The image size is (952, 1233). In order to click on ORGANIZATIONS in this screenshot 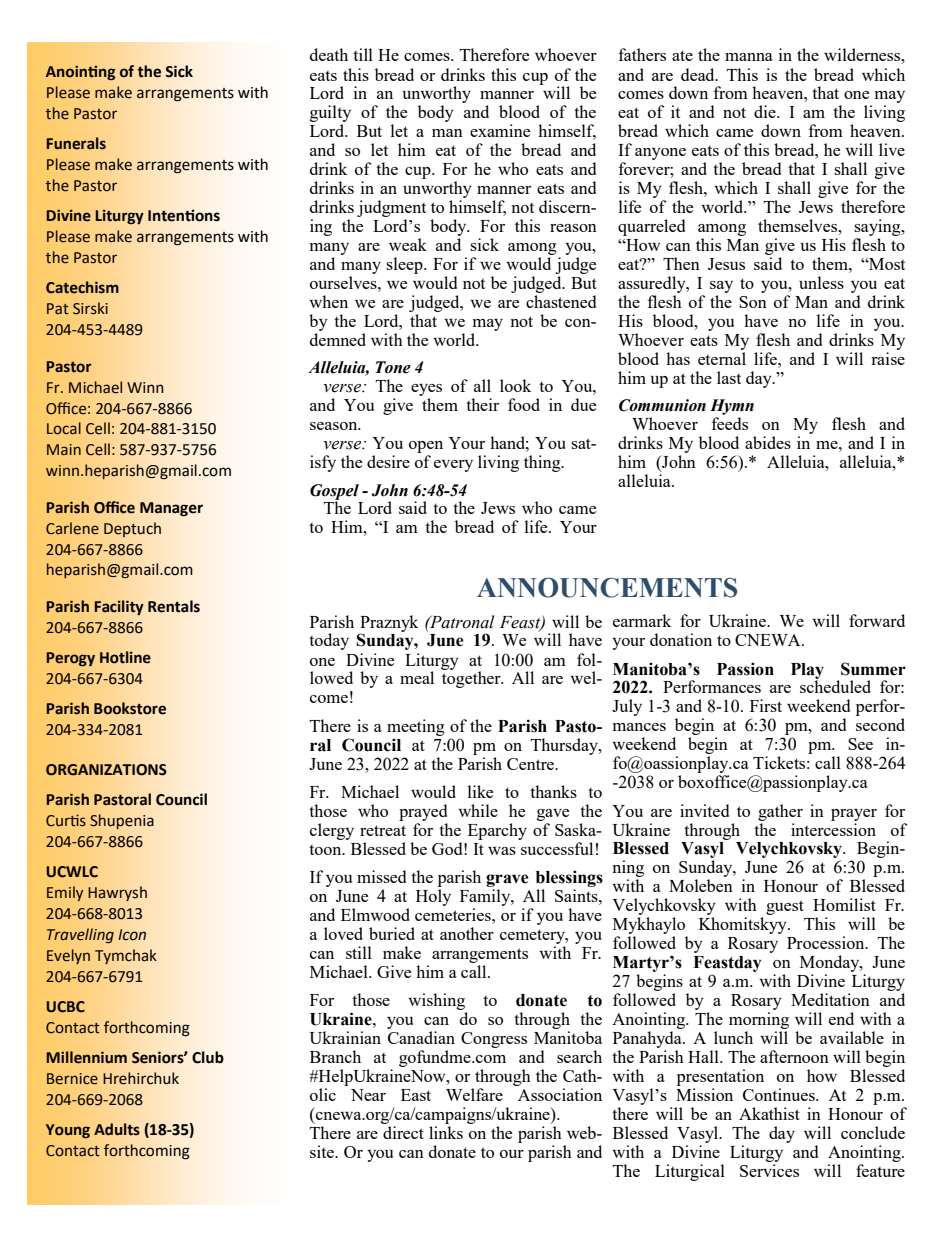, I will do `click(106, 770)`.
